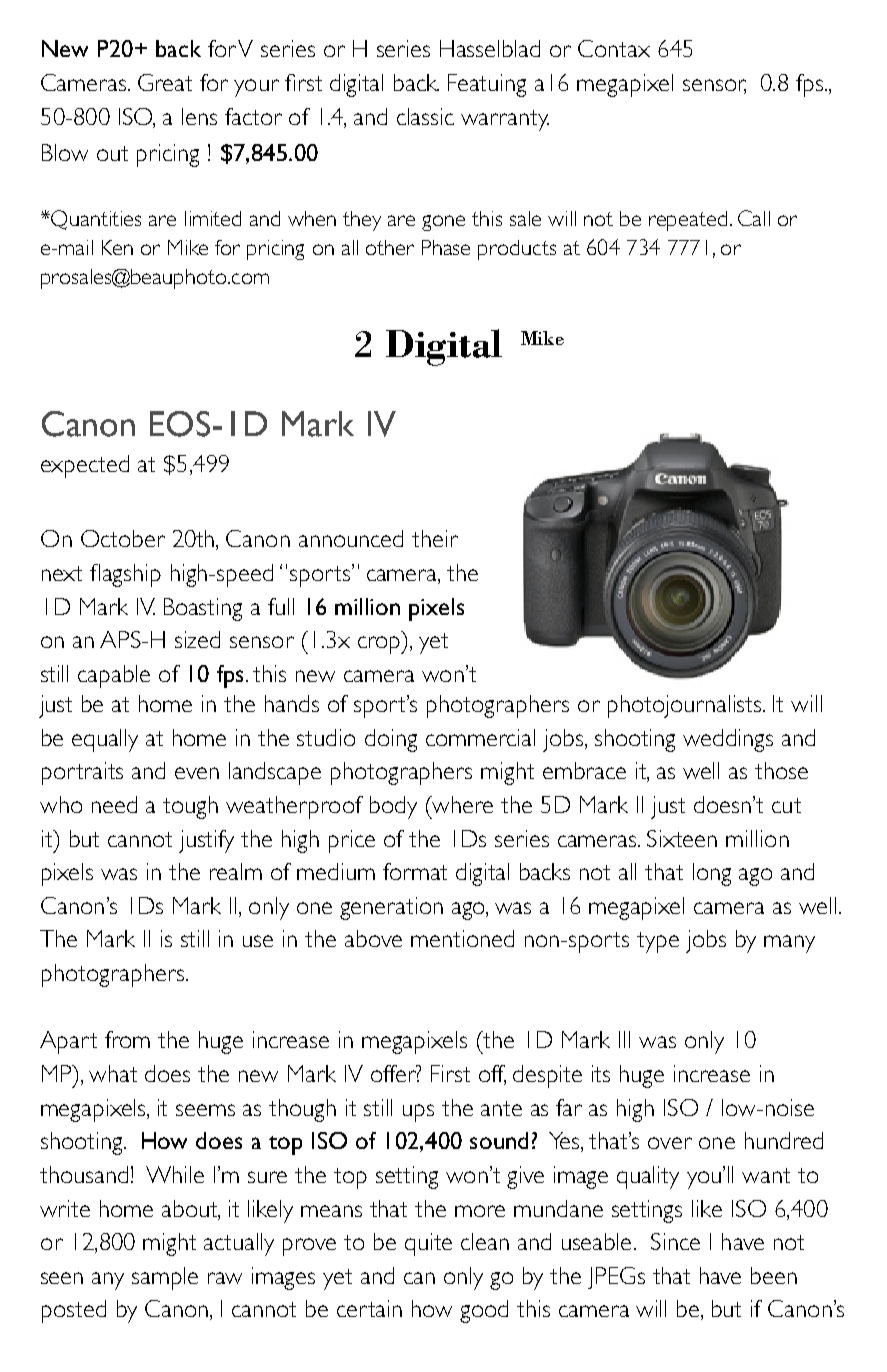 This screenshot has width=887, height=1372. Describe the element at coordinates (675, 1241) in the screenshot. I see `Since` at that location.
